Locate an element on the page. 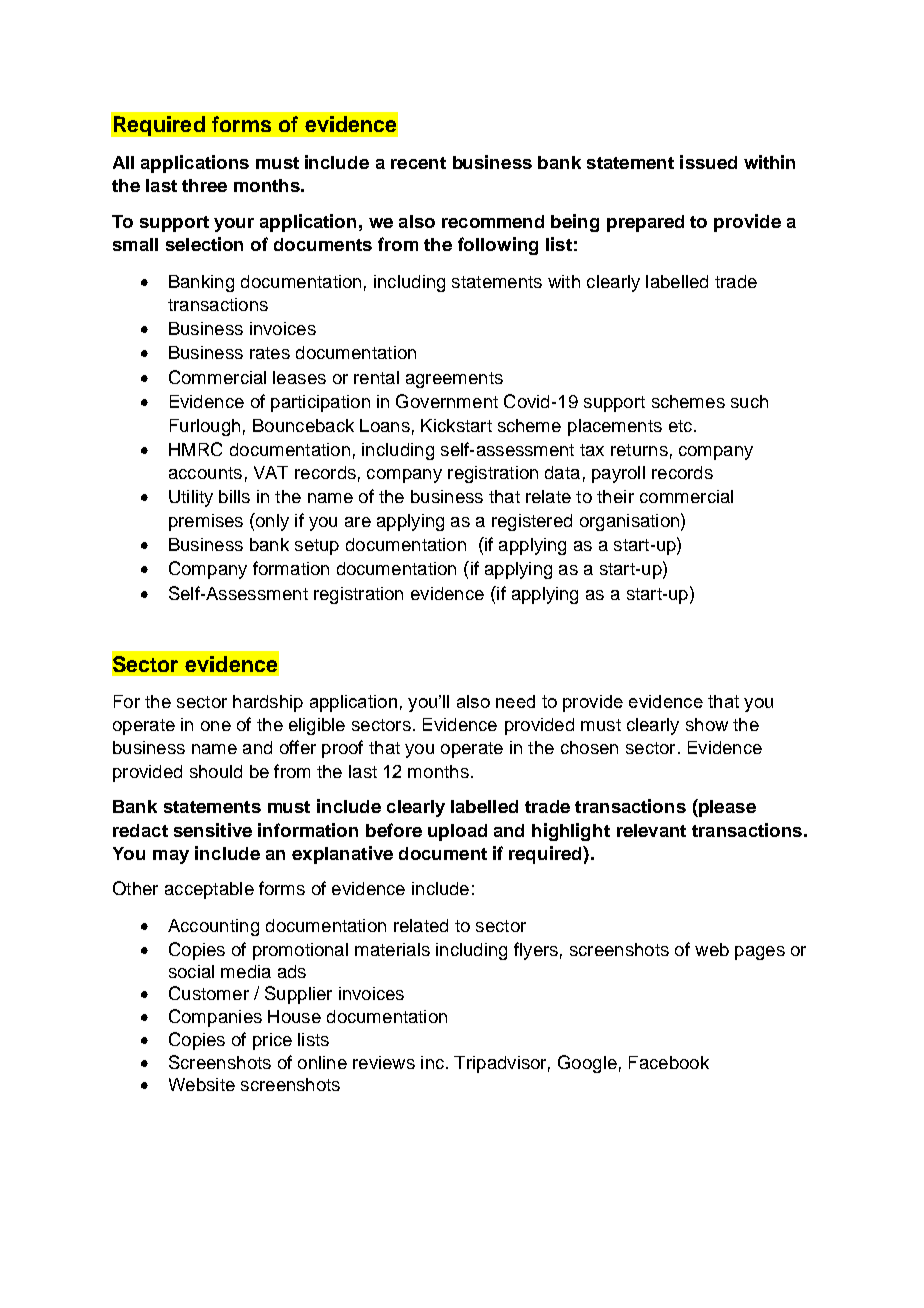 The image size is (924, 1308). show is located at coordinates (707, 724).
